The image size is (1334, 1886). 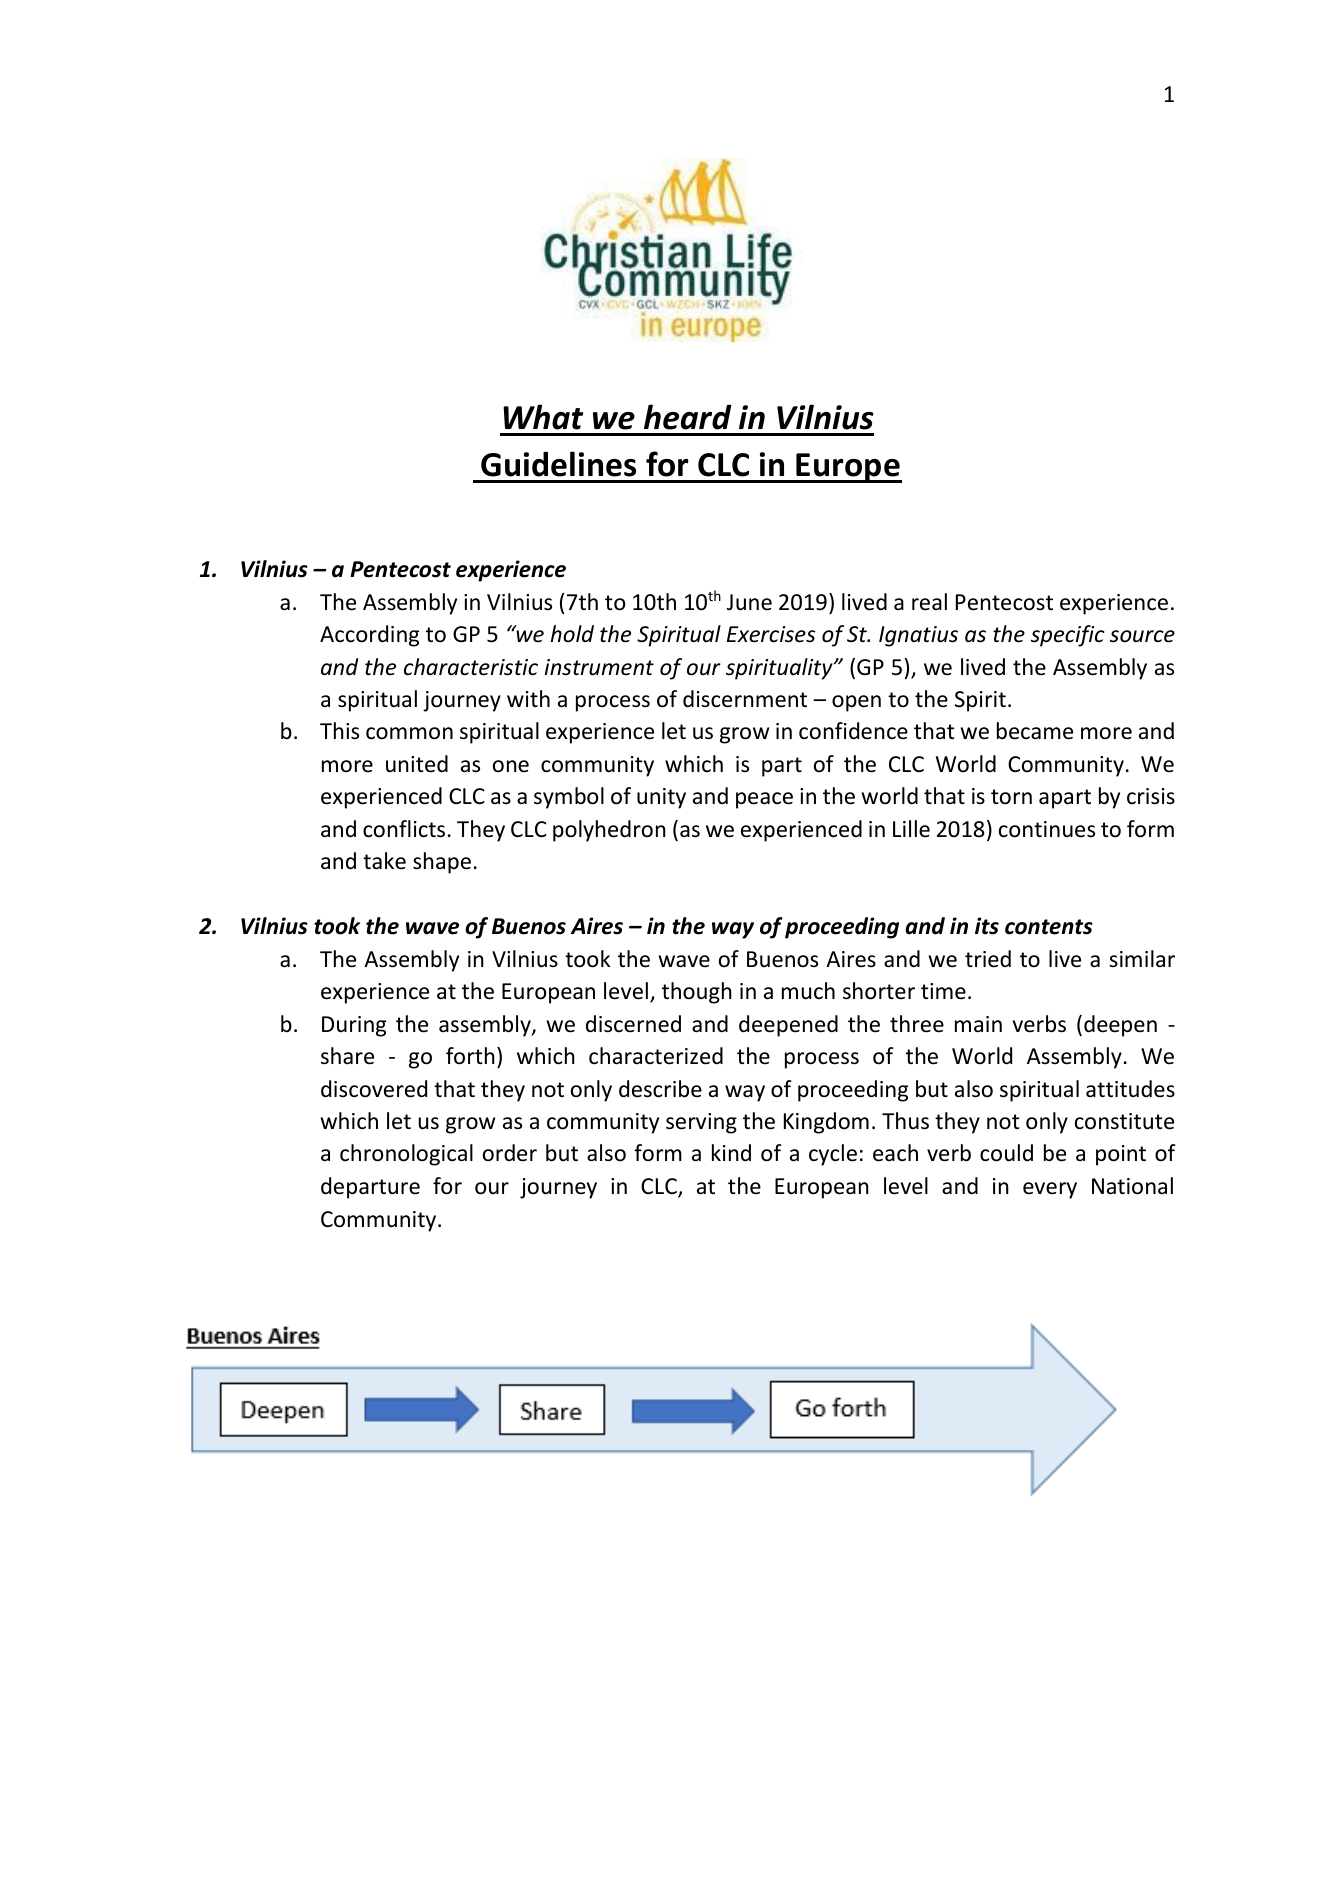 I want to click on peace, so click(x=764, y=800).
